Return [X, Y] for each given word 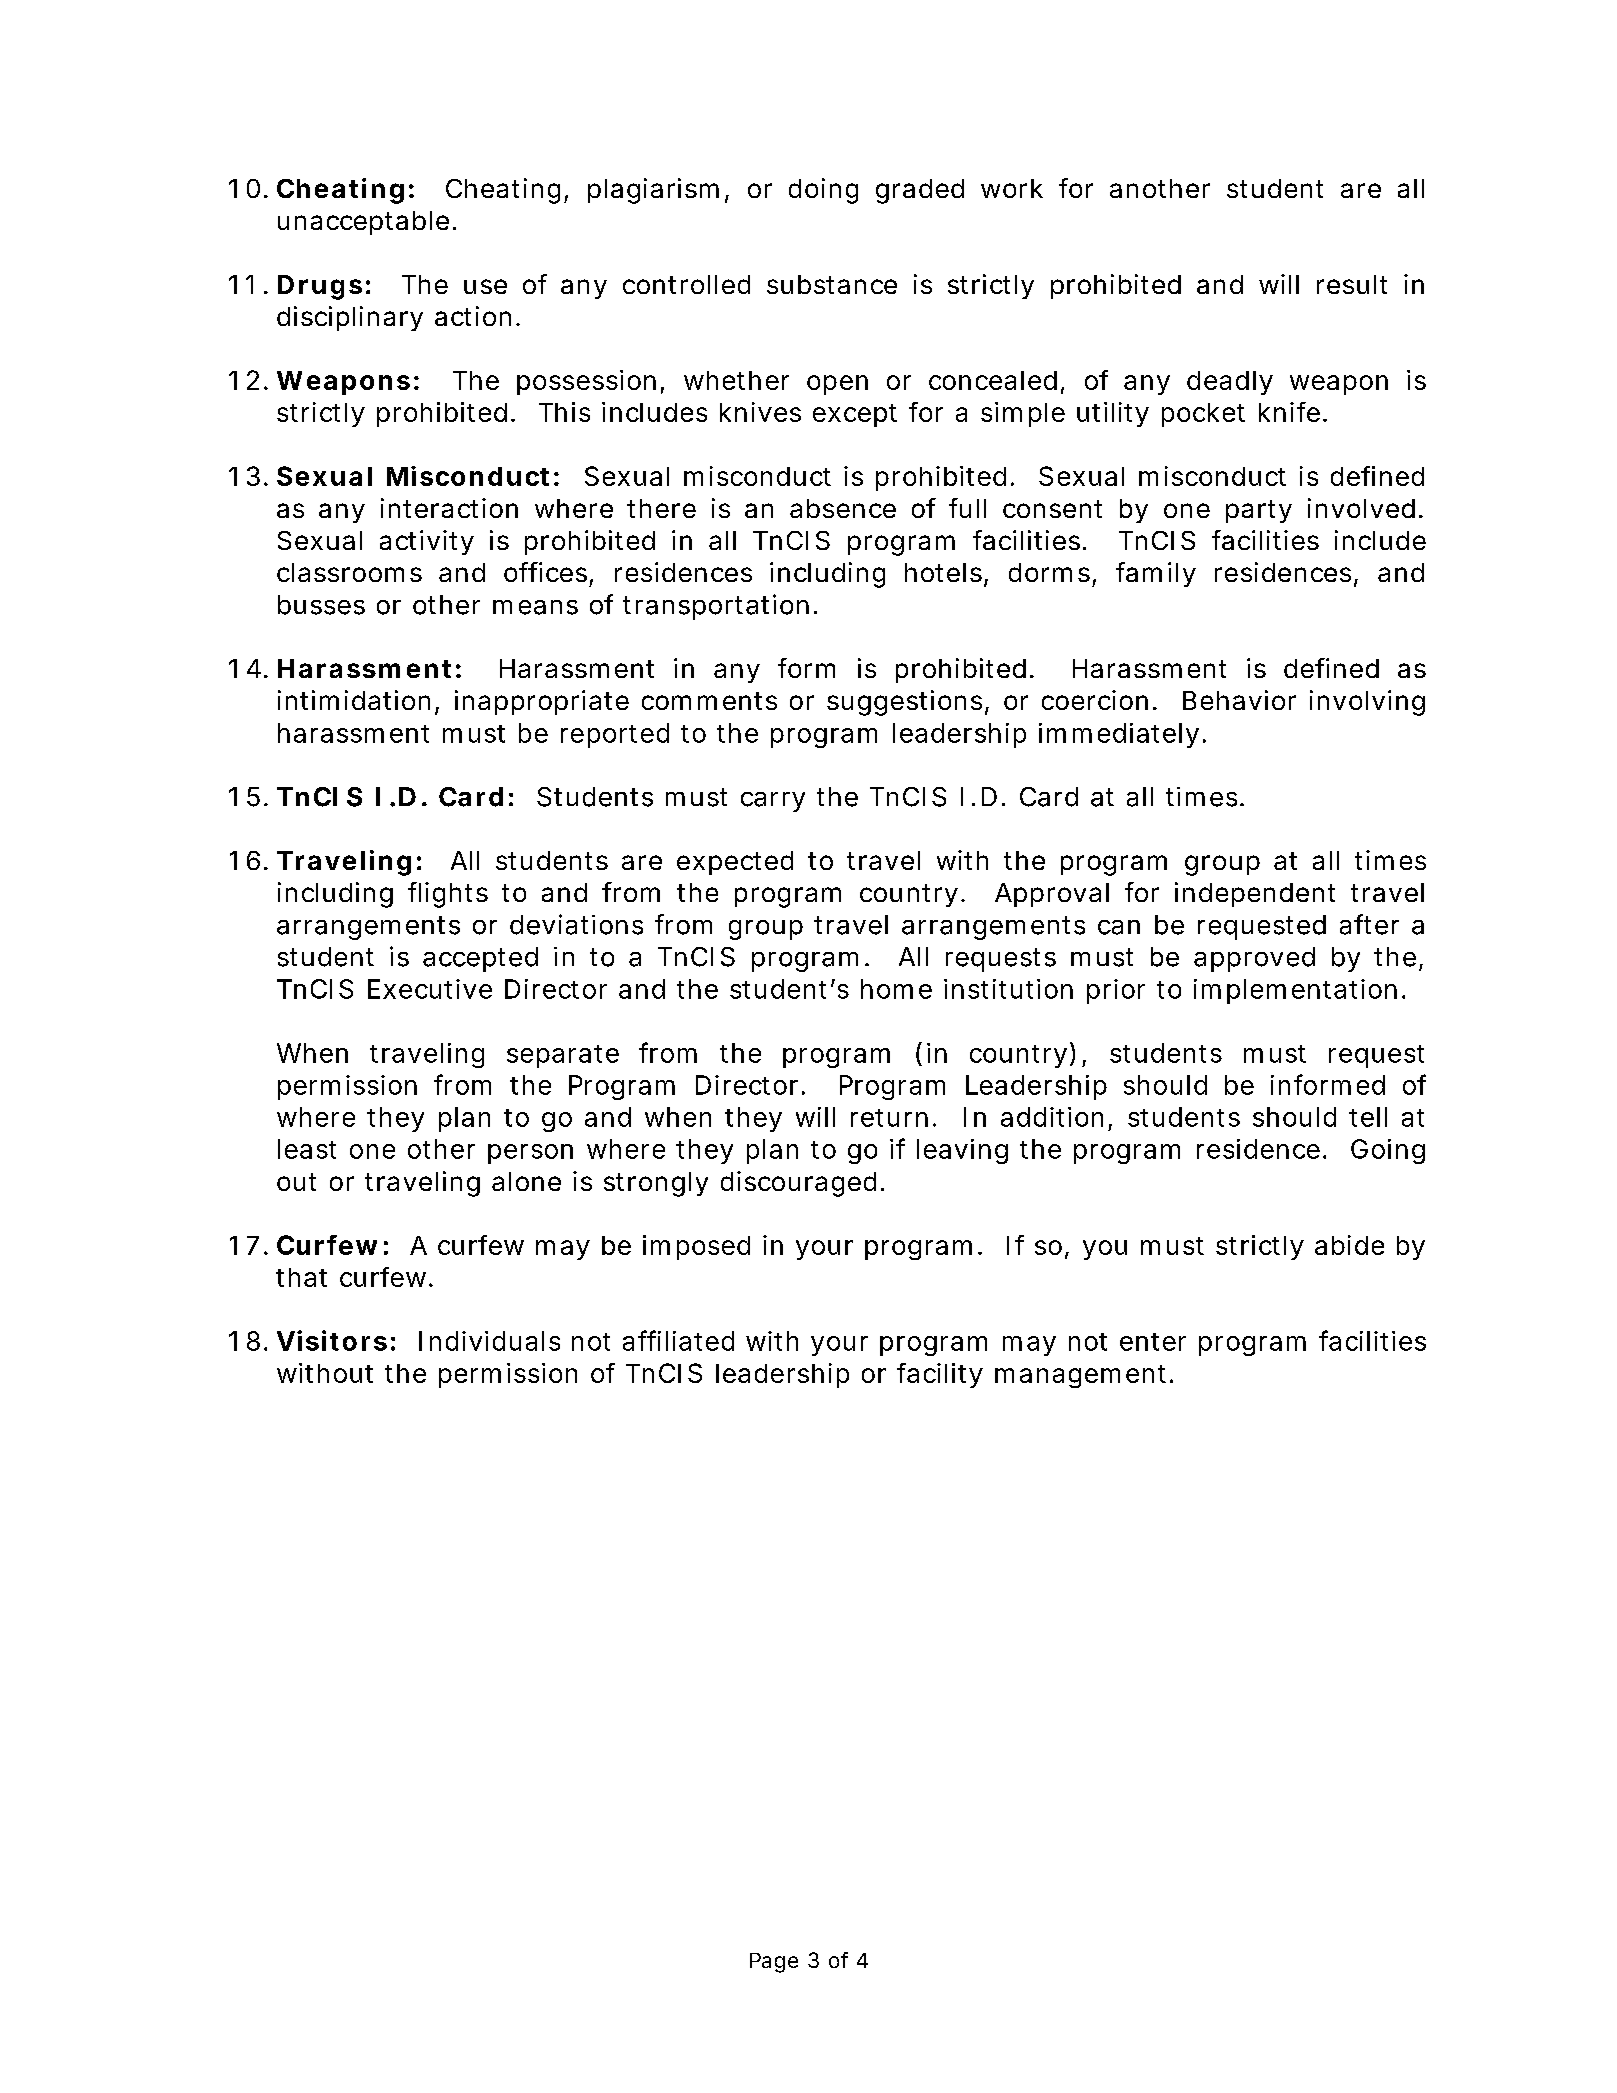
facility [940, 1375]
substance [832, 284]
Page [774, 1963]
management [1080, 1376]
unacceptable [363, 223]
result [1352, 284]
